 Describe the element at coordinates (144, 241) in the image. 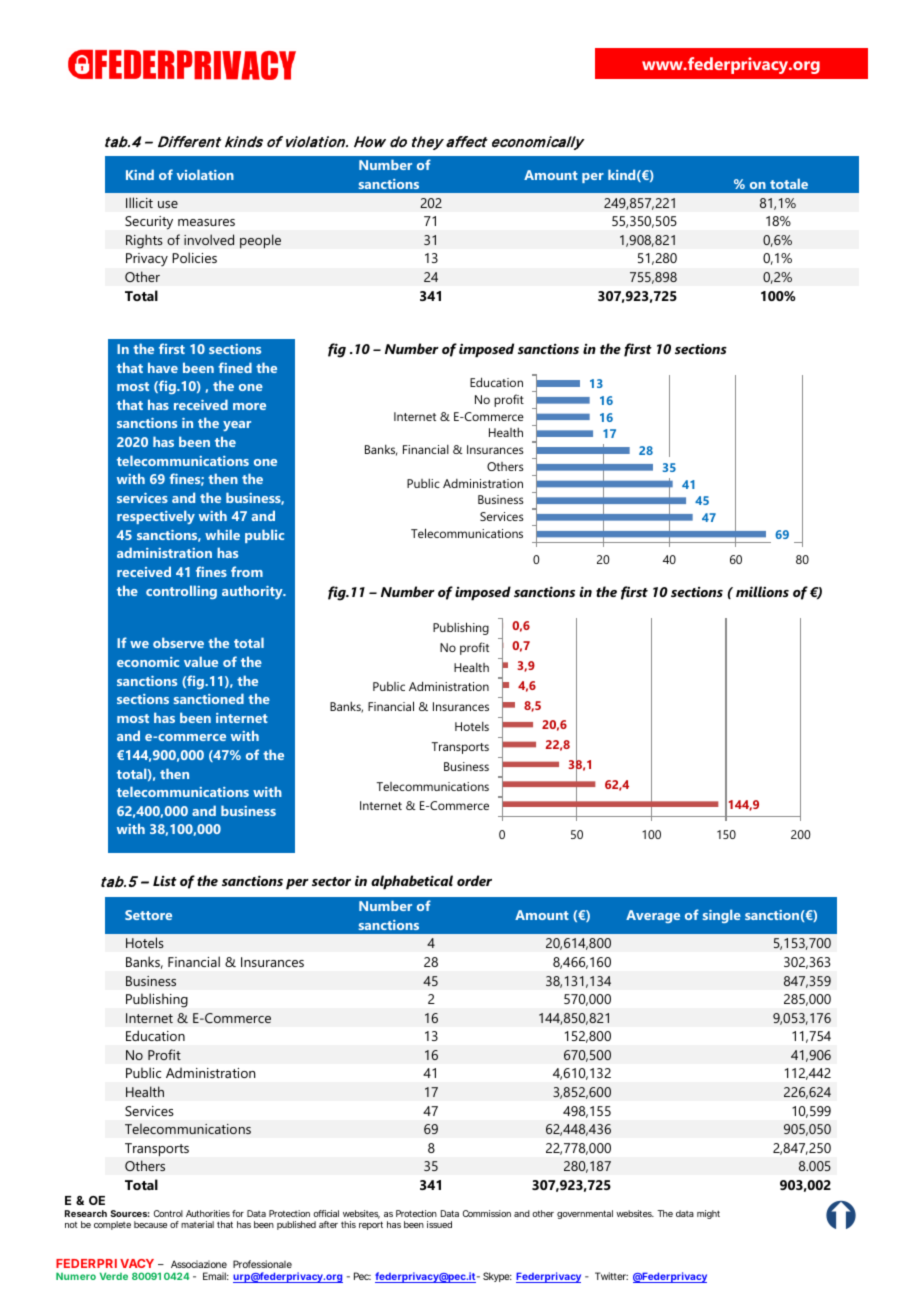

I see `Rights` at that location.
